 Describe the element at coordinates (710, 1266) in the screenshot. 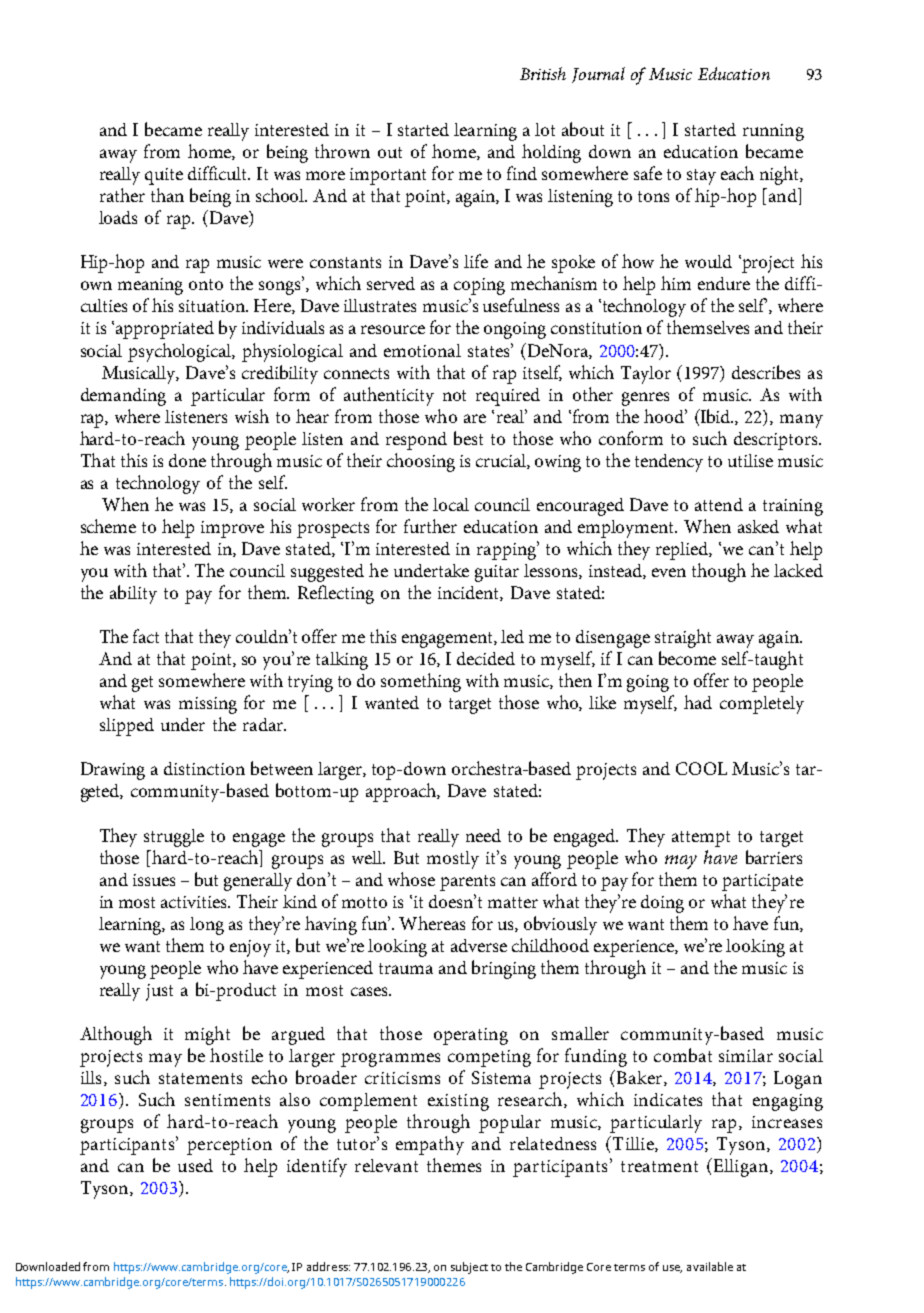

I see `available` at that location.
